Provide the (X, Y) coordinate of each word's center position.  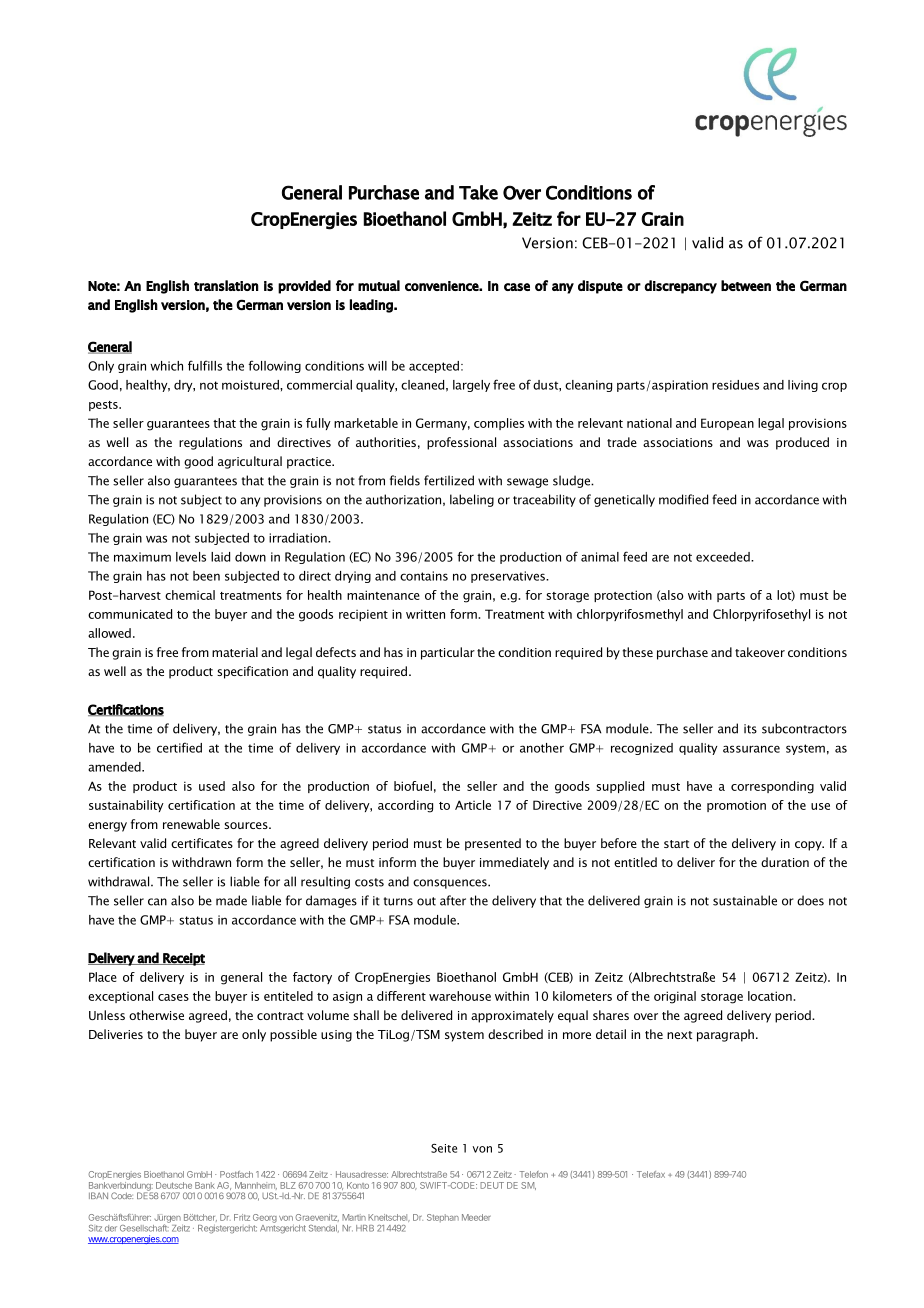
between (746, 285)
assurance (751, 749)
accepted (434, 367)
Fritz (242, 1217)
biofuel (413, 786)
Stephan (443, 1218)
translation (226, 285)
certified (179, 747)
